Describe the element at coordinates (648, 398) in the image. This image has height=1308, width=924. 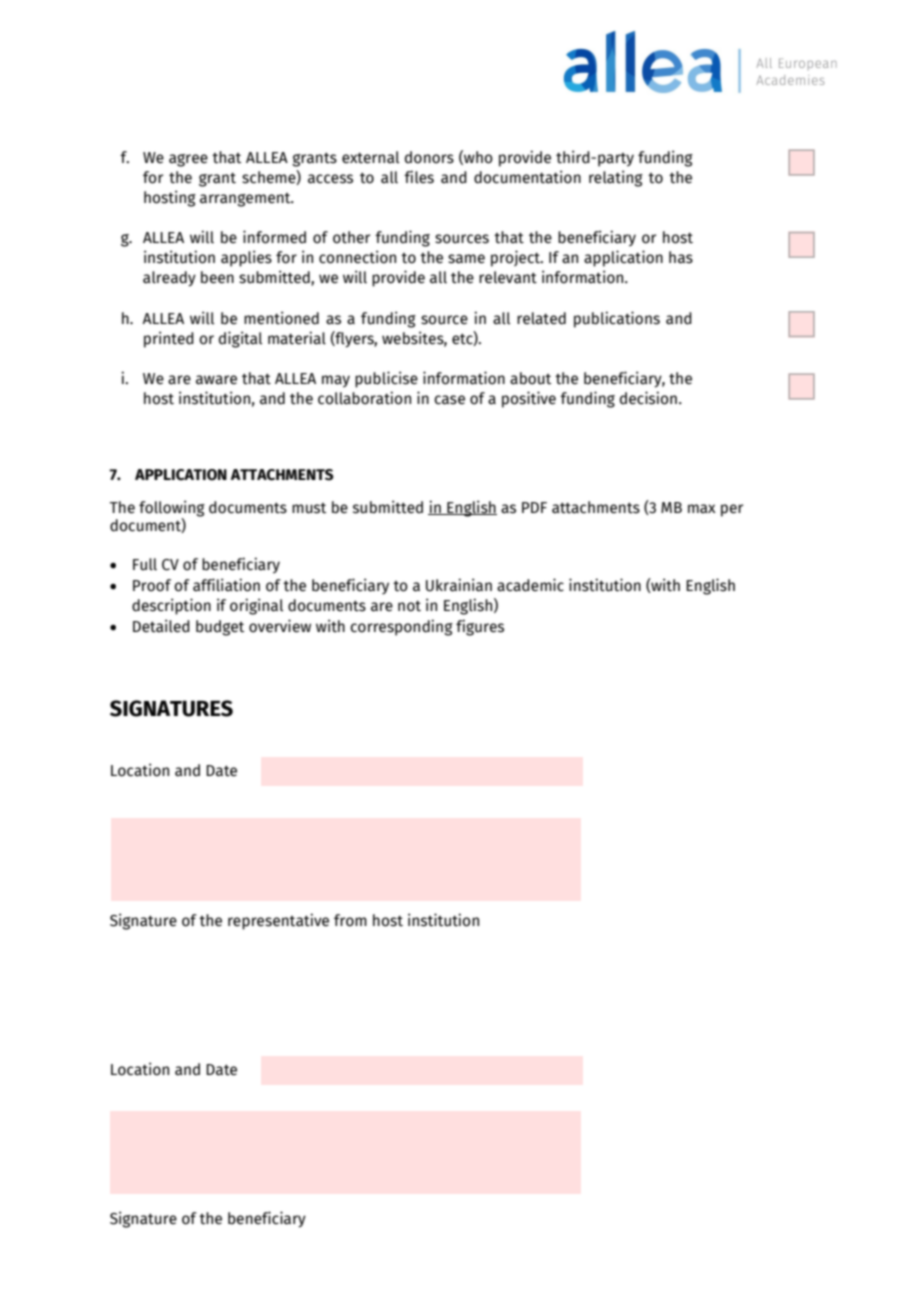
I see `decision` at that location.
